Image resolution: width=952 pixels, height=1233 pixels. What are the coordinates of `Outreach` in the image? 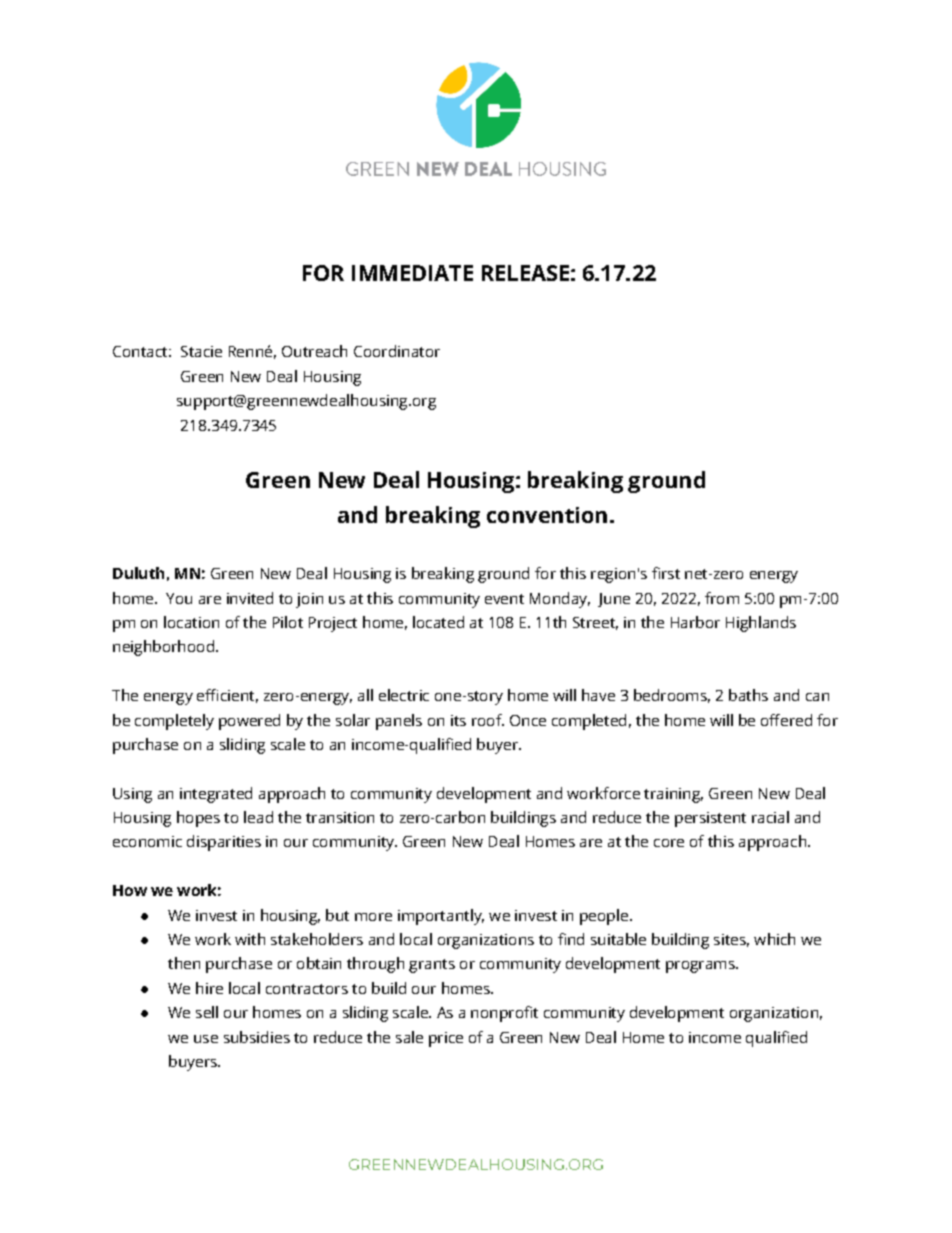 It's located at (314, 351).
